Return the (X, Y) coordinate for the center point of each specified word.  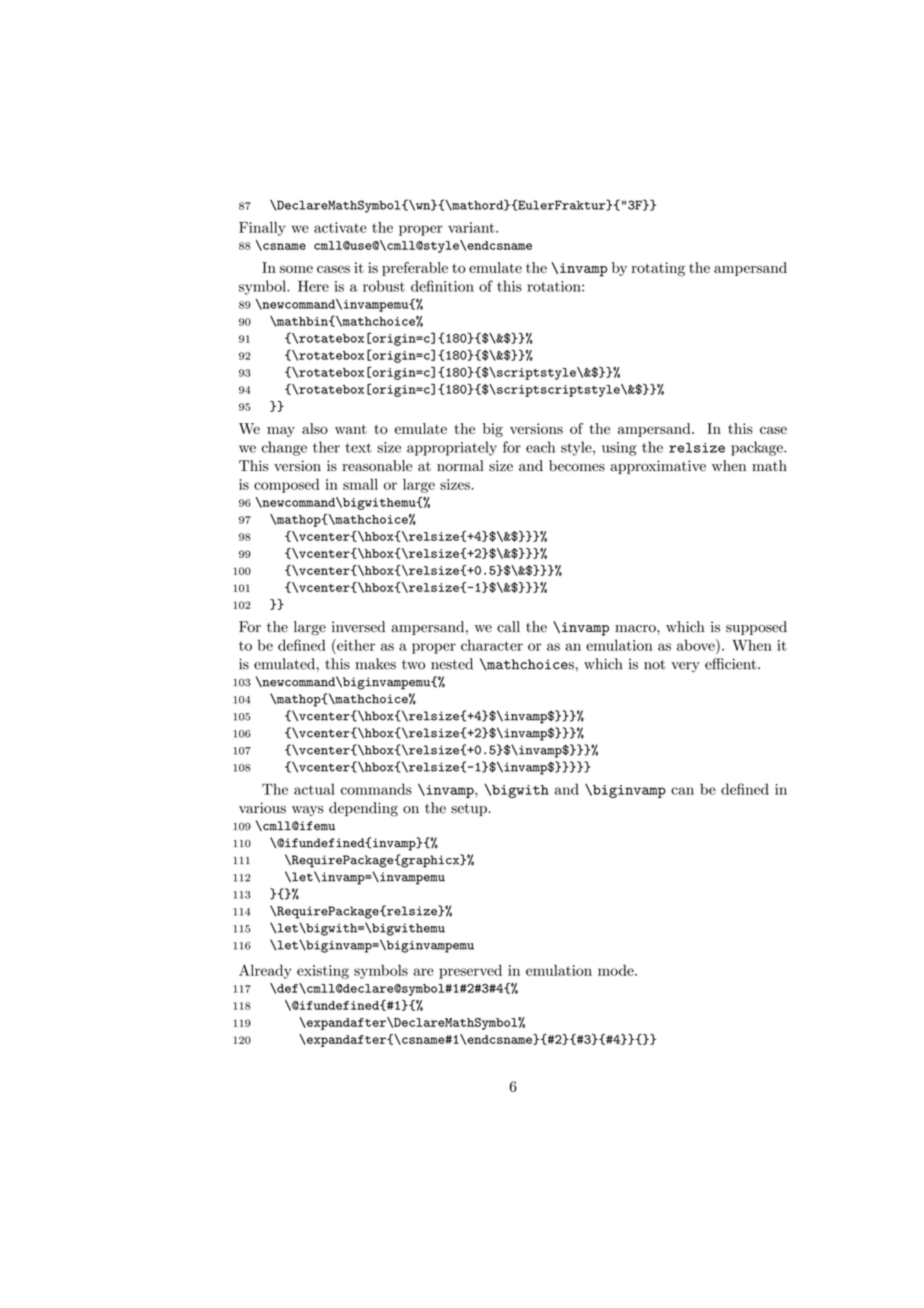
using (619, 449)
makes (375, 664)
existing (323, 972)
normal (460, 466)
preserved (470, 972)
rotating (658, 269)
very (685, 667)
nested (452, 664)
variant (472, 227)
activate (340, 227)
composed (286, 485)
